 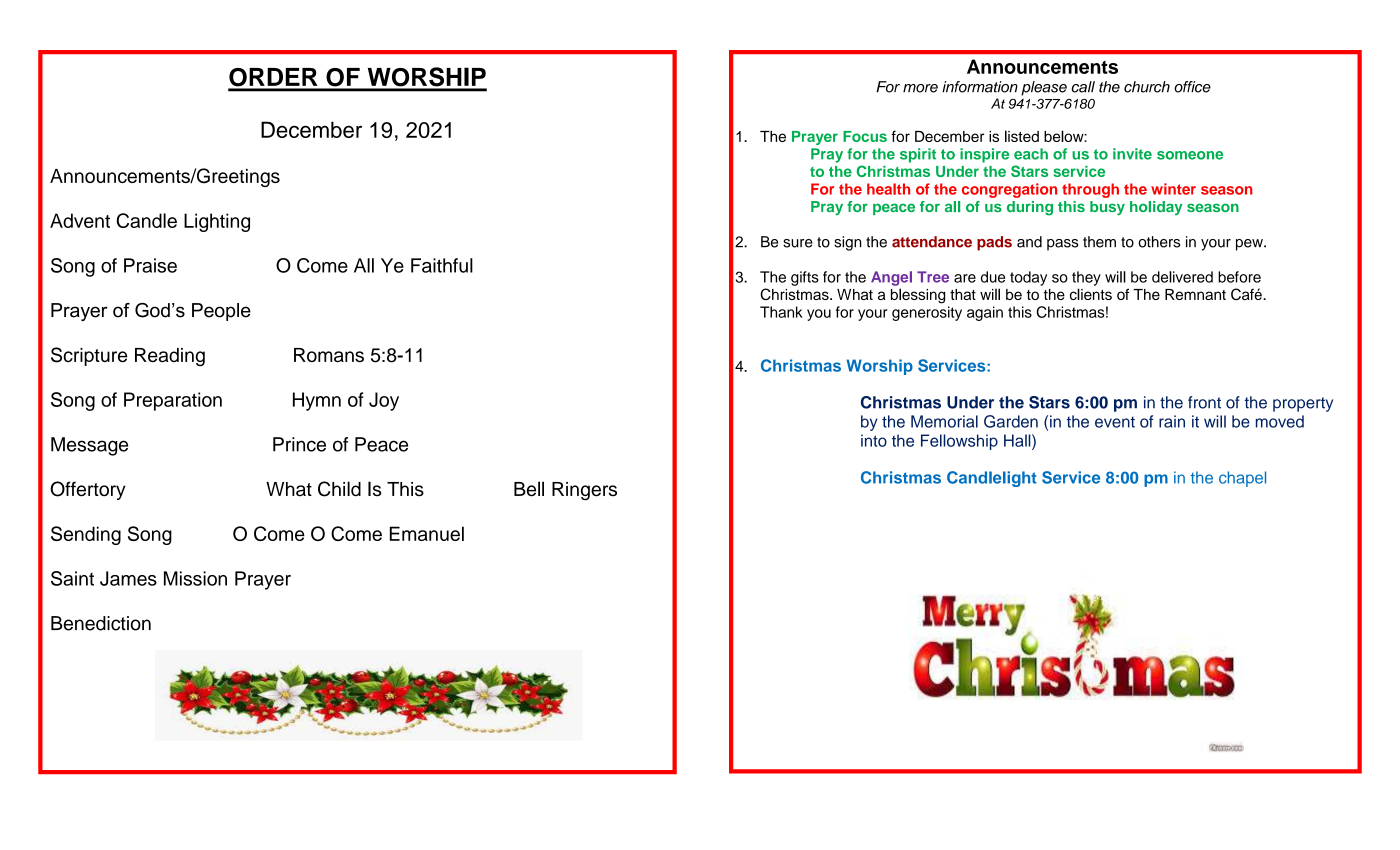 What do you see at coordinates (1204, 402) in the image?
I see `front` at bounding box center [1204, 402].
